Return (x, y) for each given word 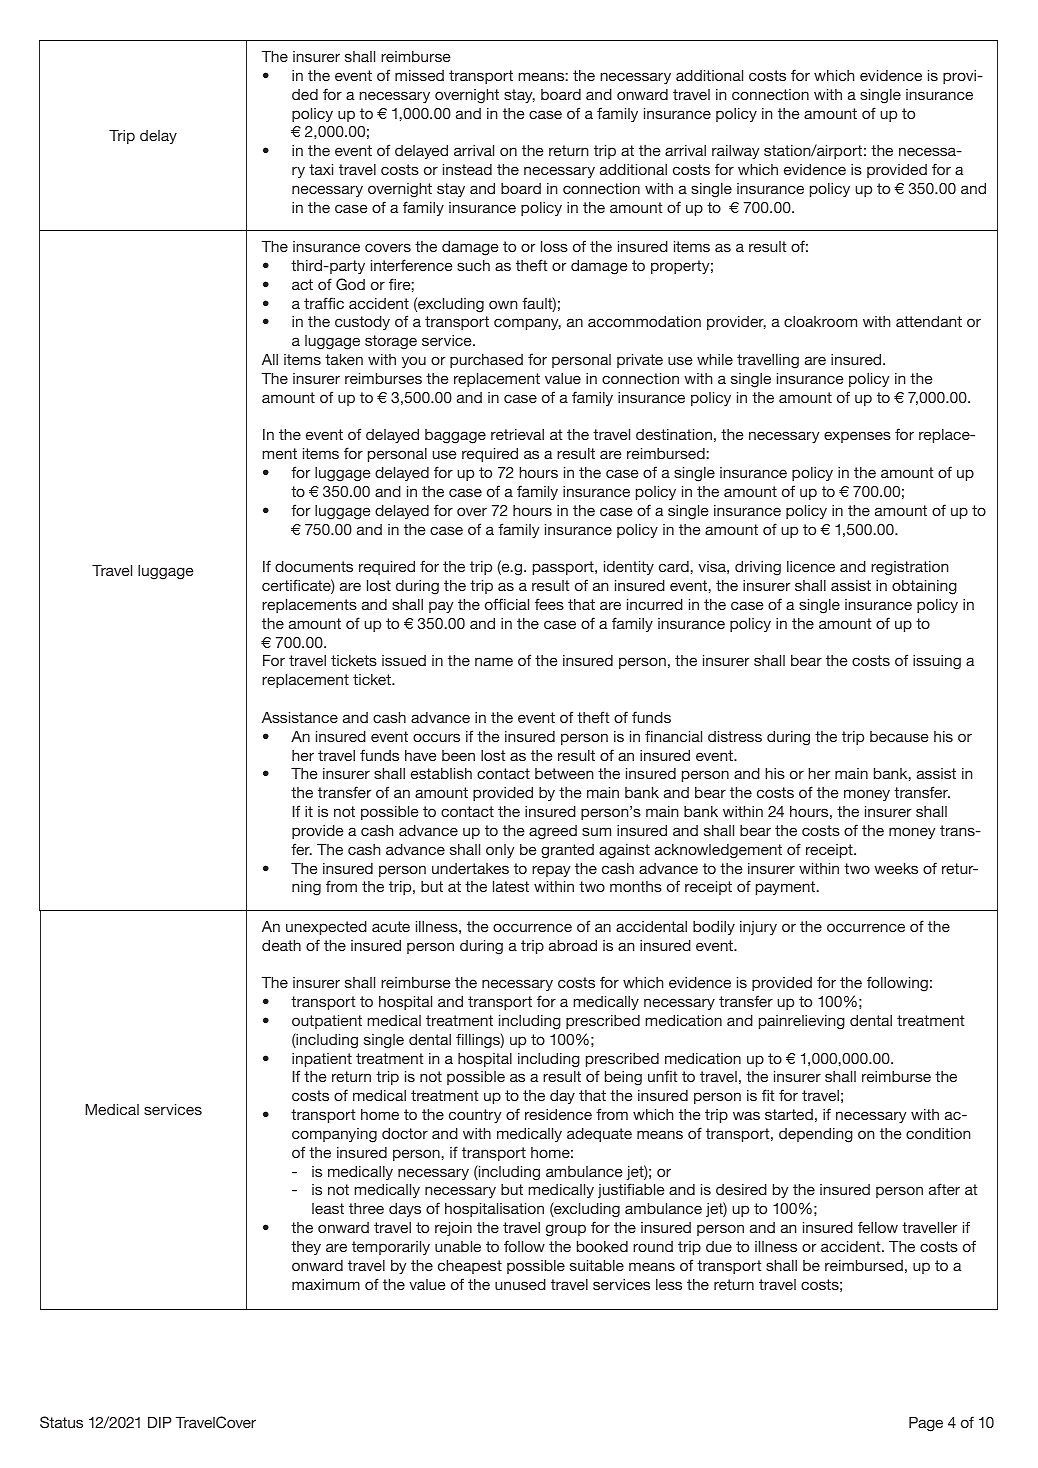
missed (419, 75)
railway (736, 152)
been (458, 755)
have (421, 755)
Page (926, 1424)
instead (467, 169)
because (899, 736)
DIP (160, 1422)
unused (520, 1284)
